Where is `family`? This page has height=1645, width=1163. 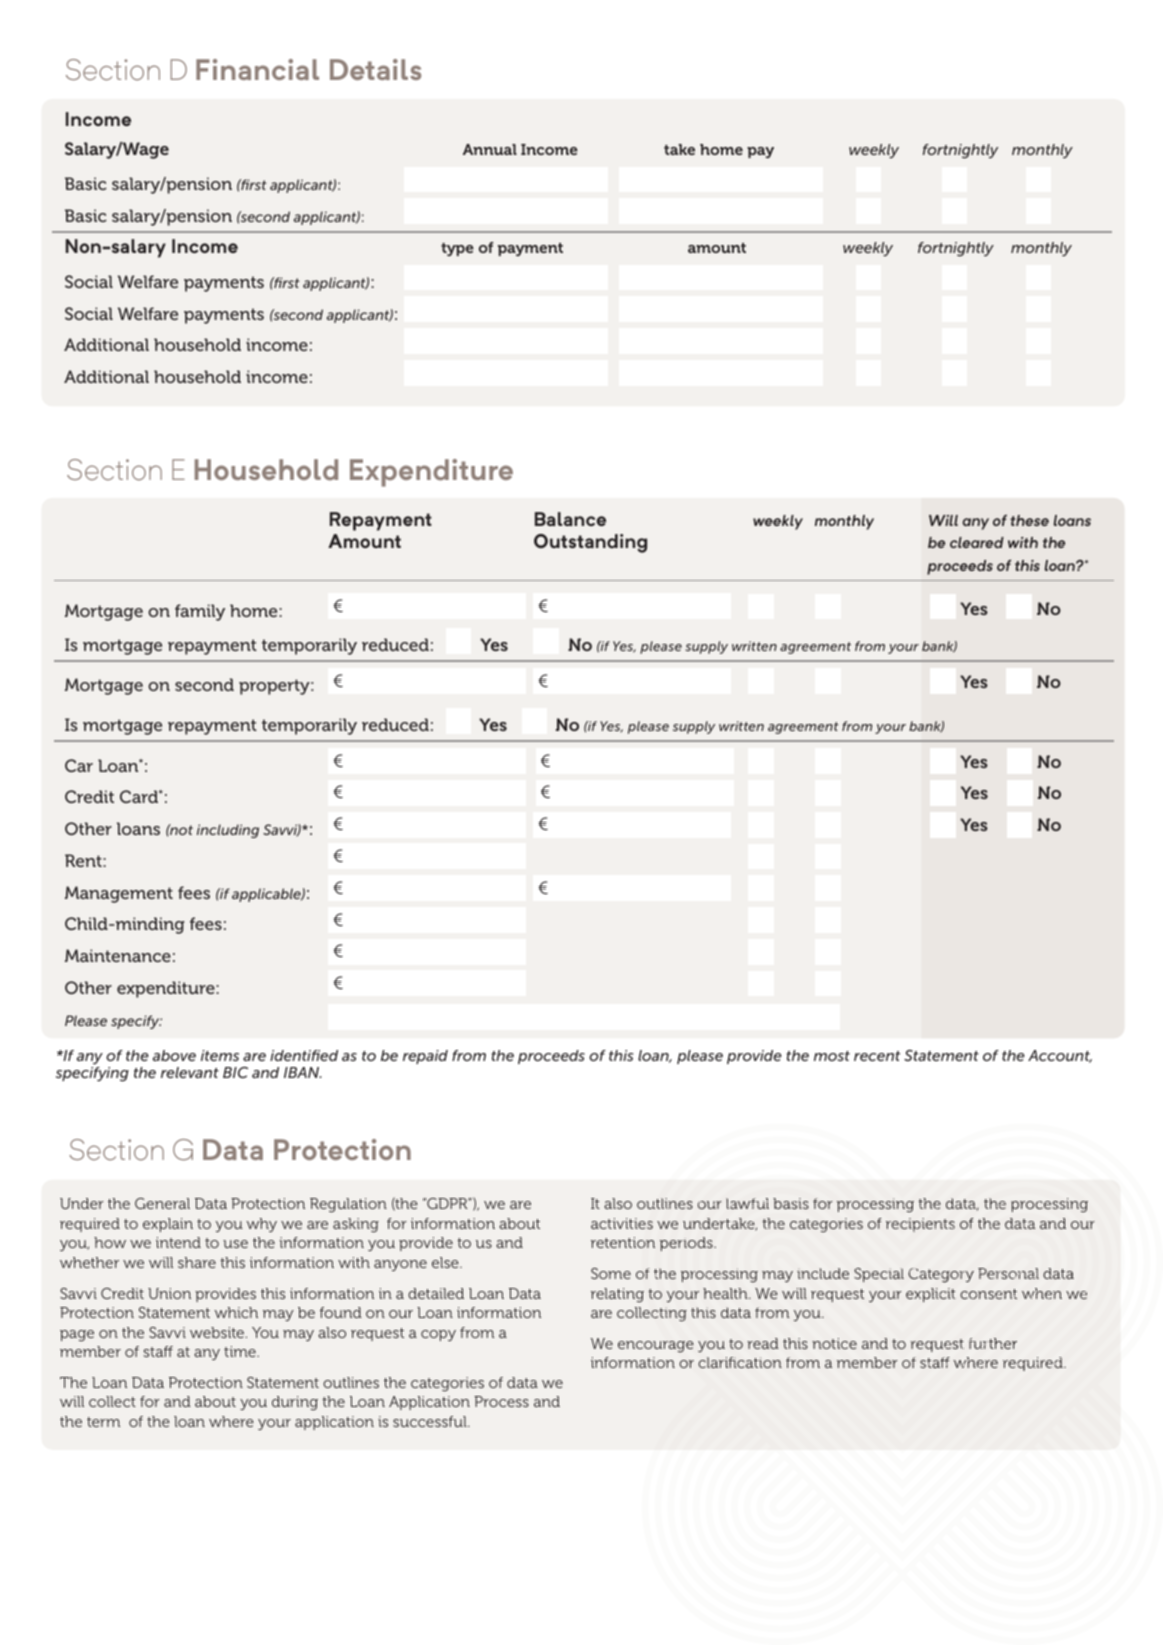
family is located at coordinates (200, 612).
